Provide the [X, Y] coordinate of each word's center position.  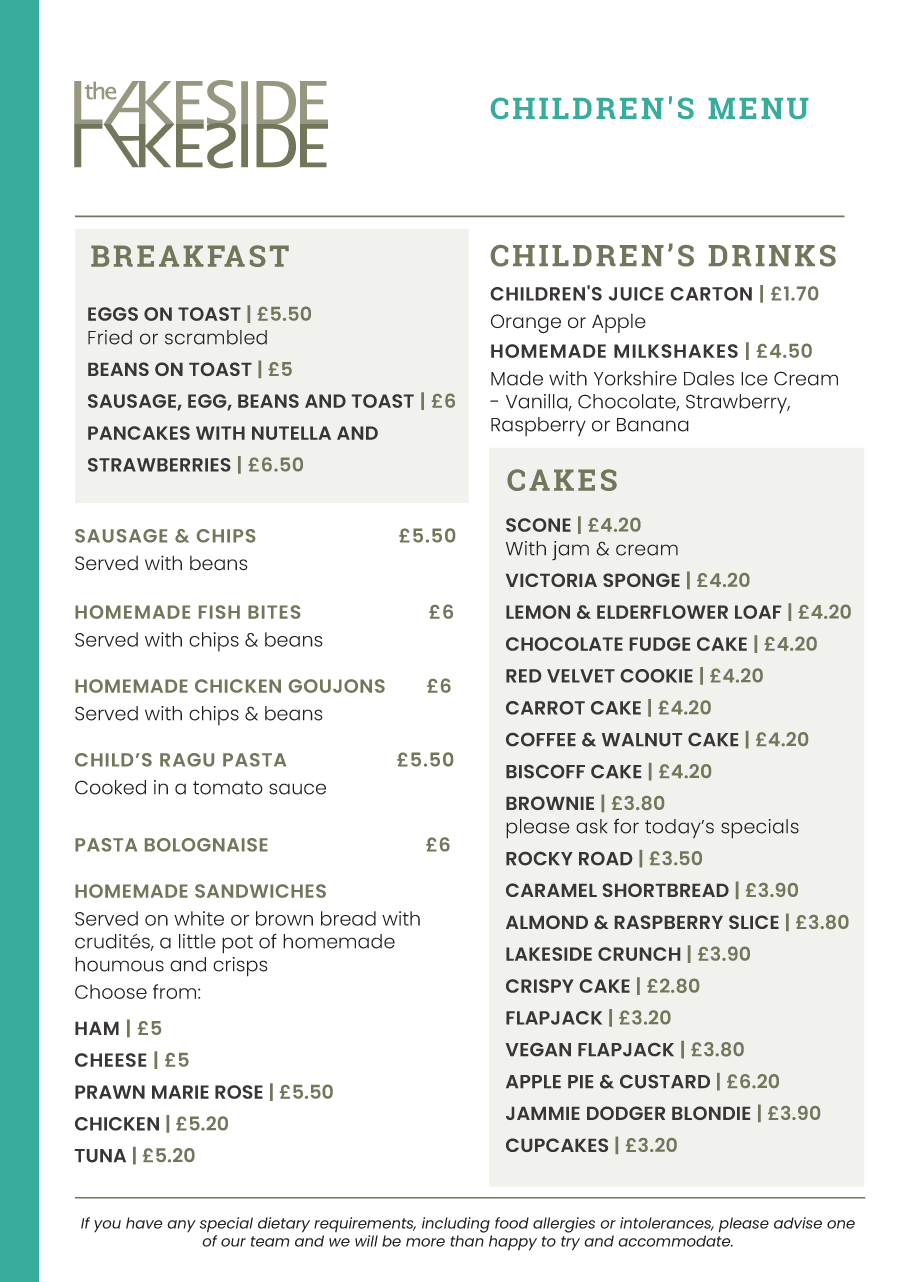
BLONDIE [711, 1113]
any [181, 1226]
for [626, 826]
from [176, 991]
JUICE [636, 294]
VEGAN [538, 1049]
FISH [219, 612]
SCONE [538, 525]
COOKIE [657, 676]
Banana [653, 425]
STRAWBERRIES [159, 465]
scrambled [216, 337]
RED [523, 676]
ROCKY [539, 859]
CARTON [711, 294]
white [199, 918]
